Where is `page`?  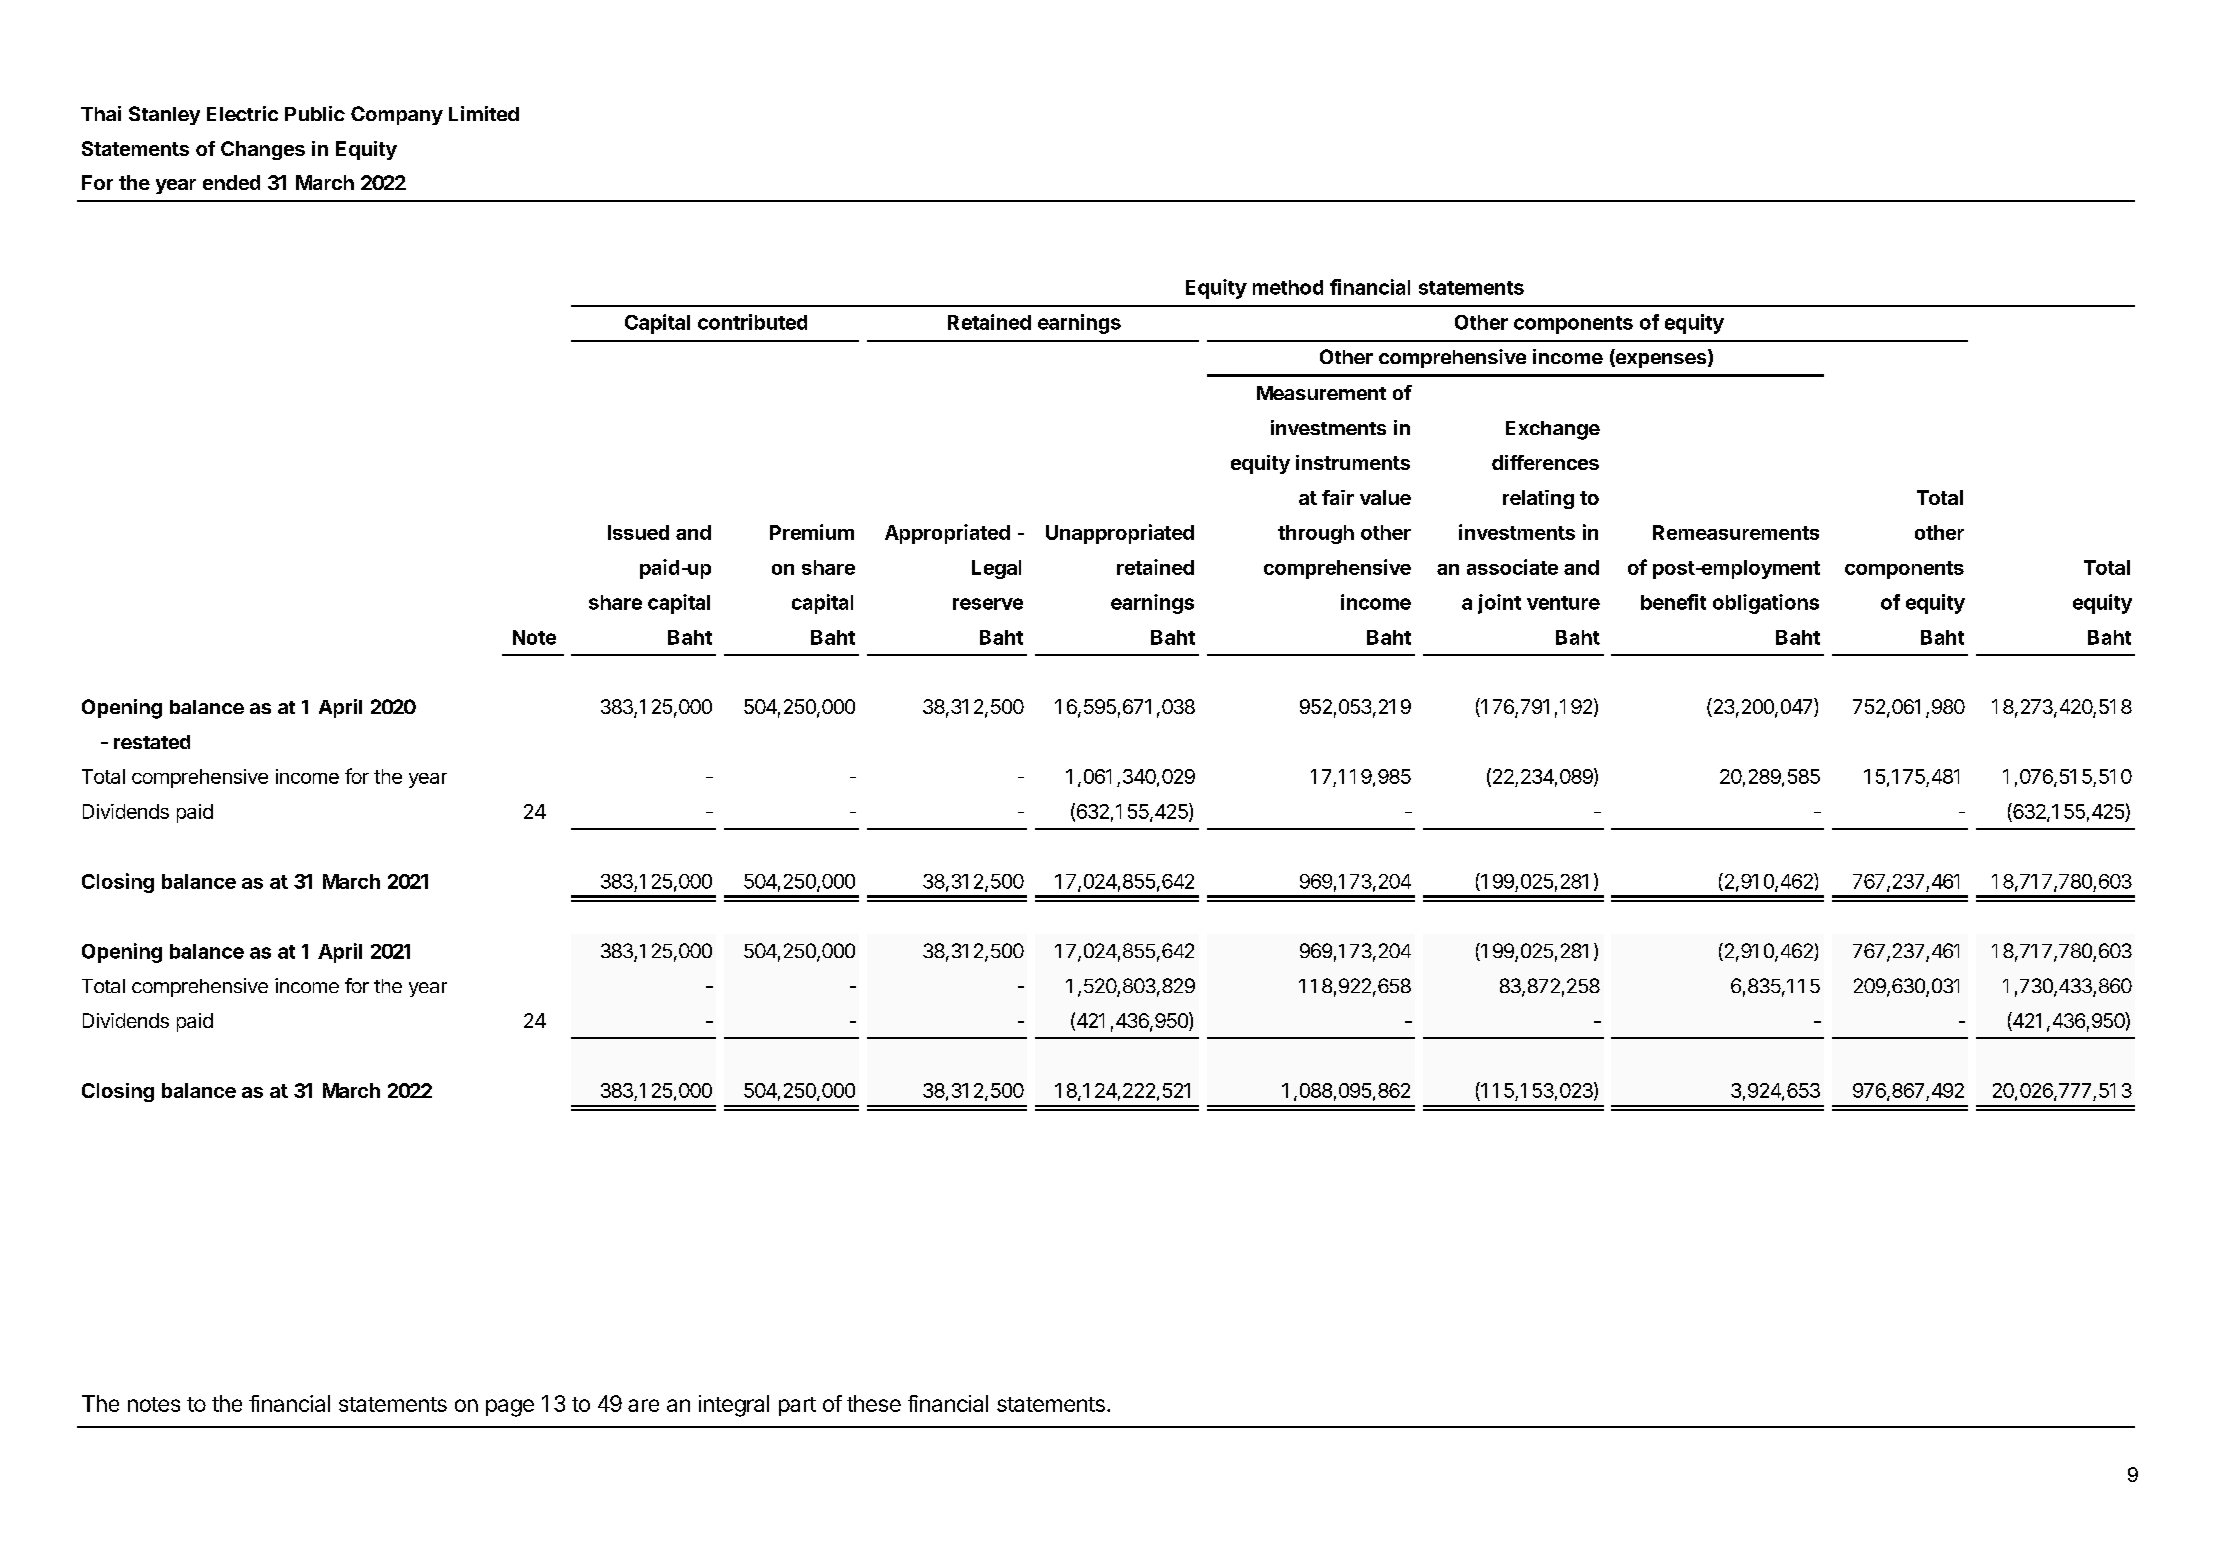 page is located at coordinates (510, 1408).
